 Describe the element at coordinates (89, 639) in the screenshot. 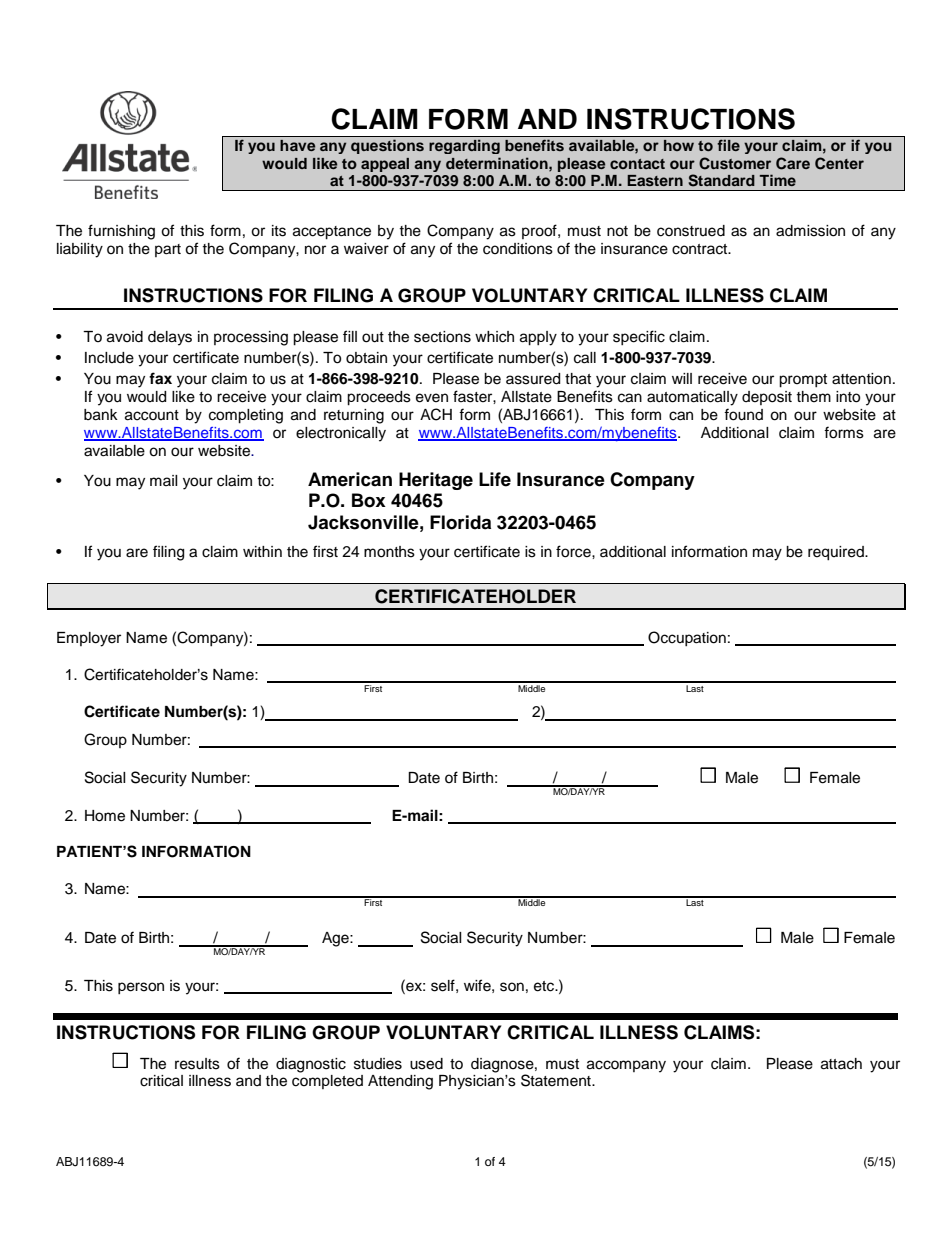

I see `Employer` at that location.
